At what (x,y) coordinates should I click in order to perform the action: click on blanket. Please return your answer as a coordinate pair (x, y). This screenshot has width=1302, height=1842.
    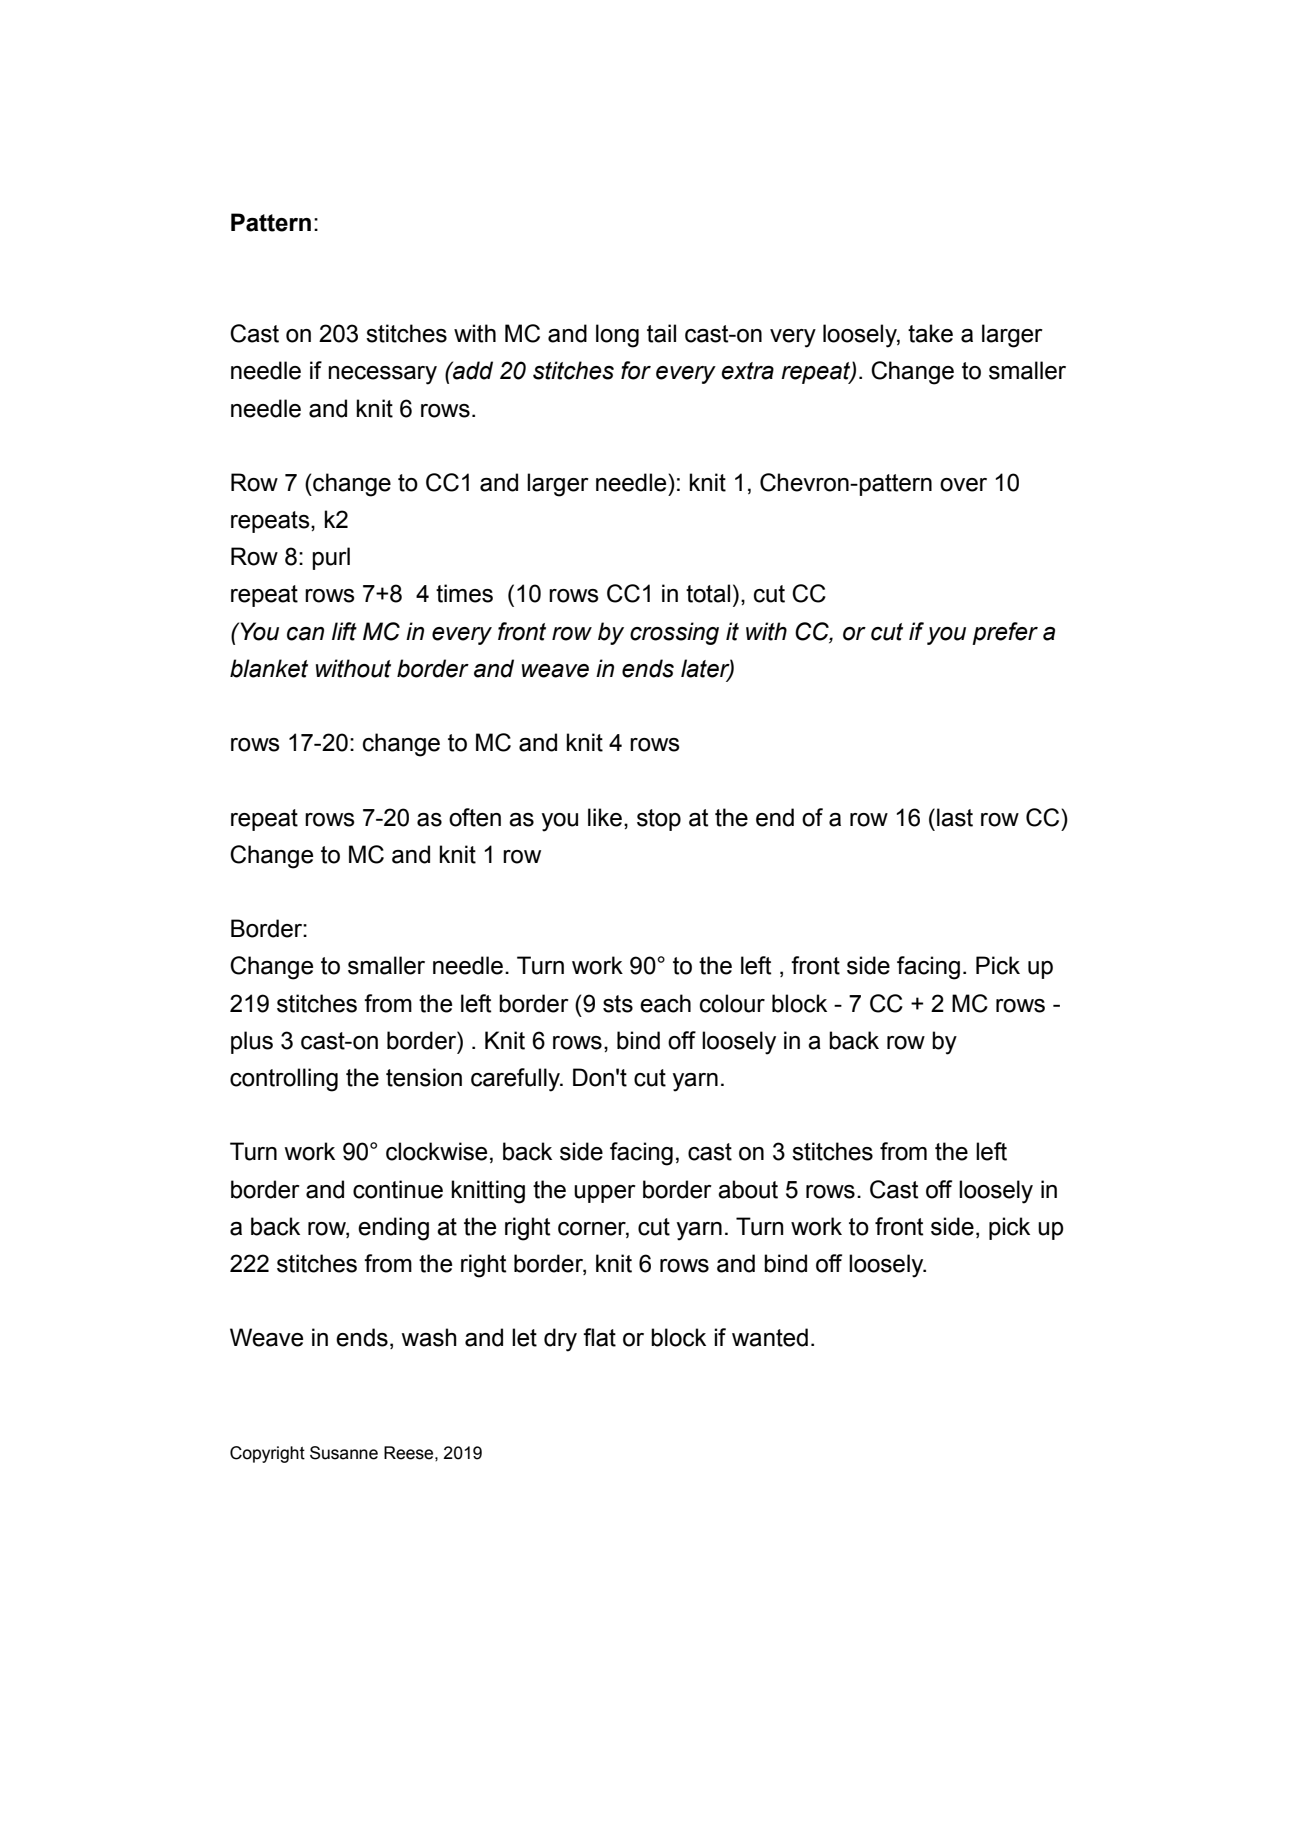
    Looking at the image, I should click on (269, 668).
